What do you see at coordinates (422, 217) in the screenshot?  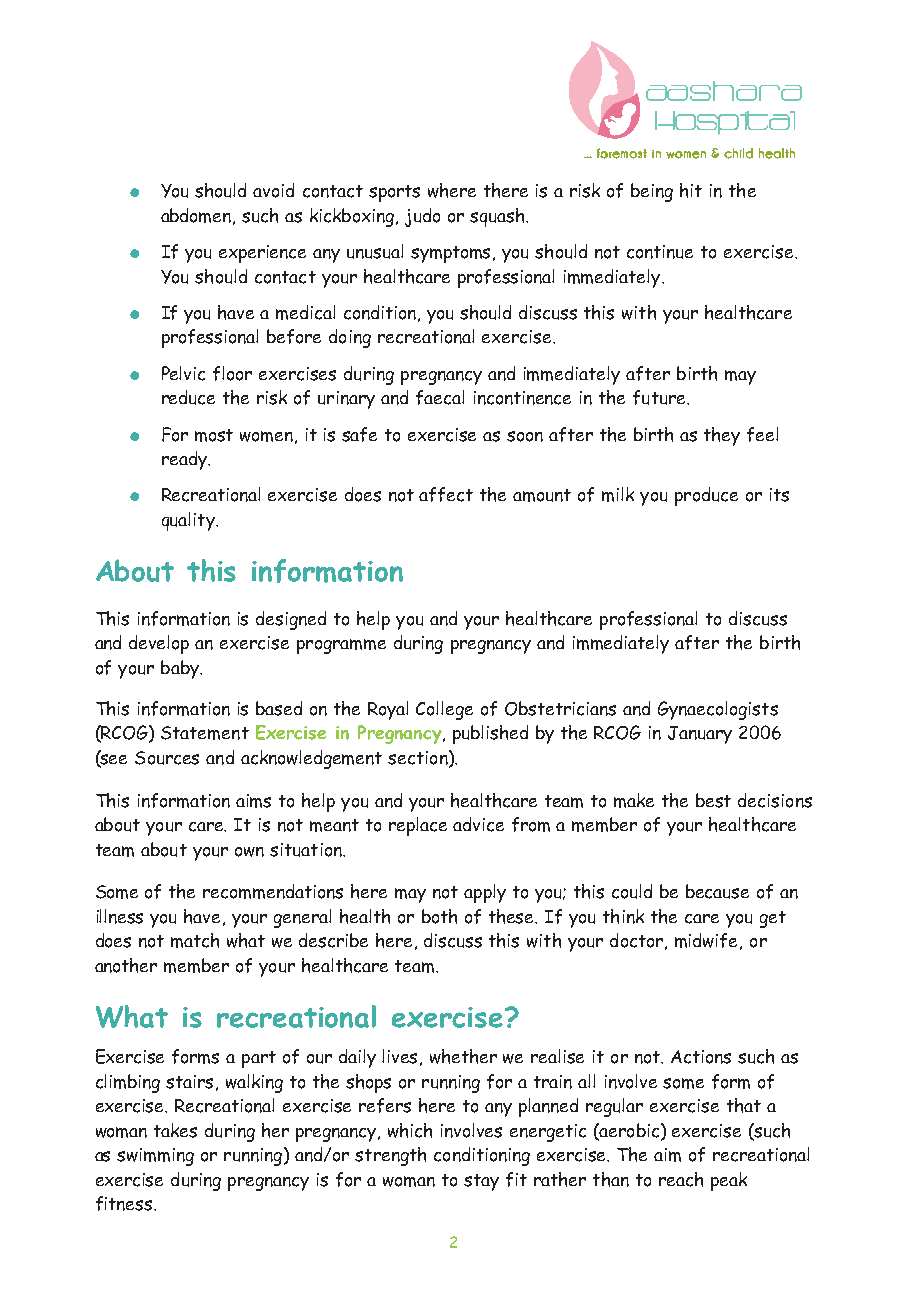 I see `judo` at bounding box center [422, 217].
